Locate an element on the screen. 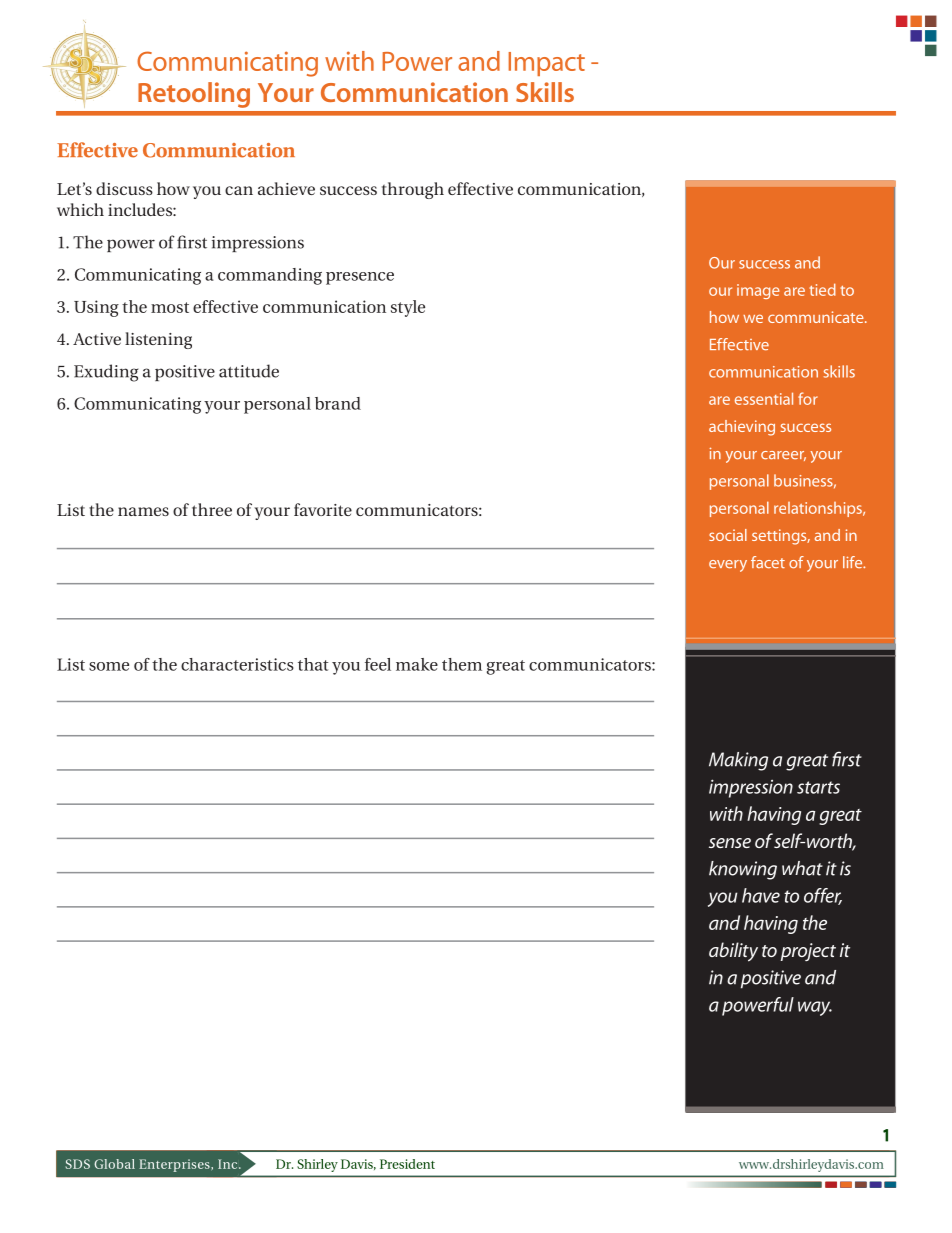 The height and width of the screenshot is (1233, 952). Retooling is located at coordinates (194, 95).
